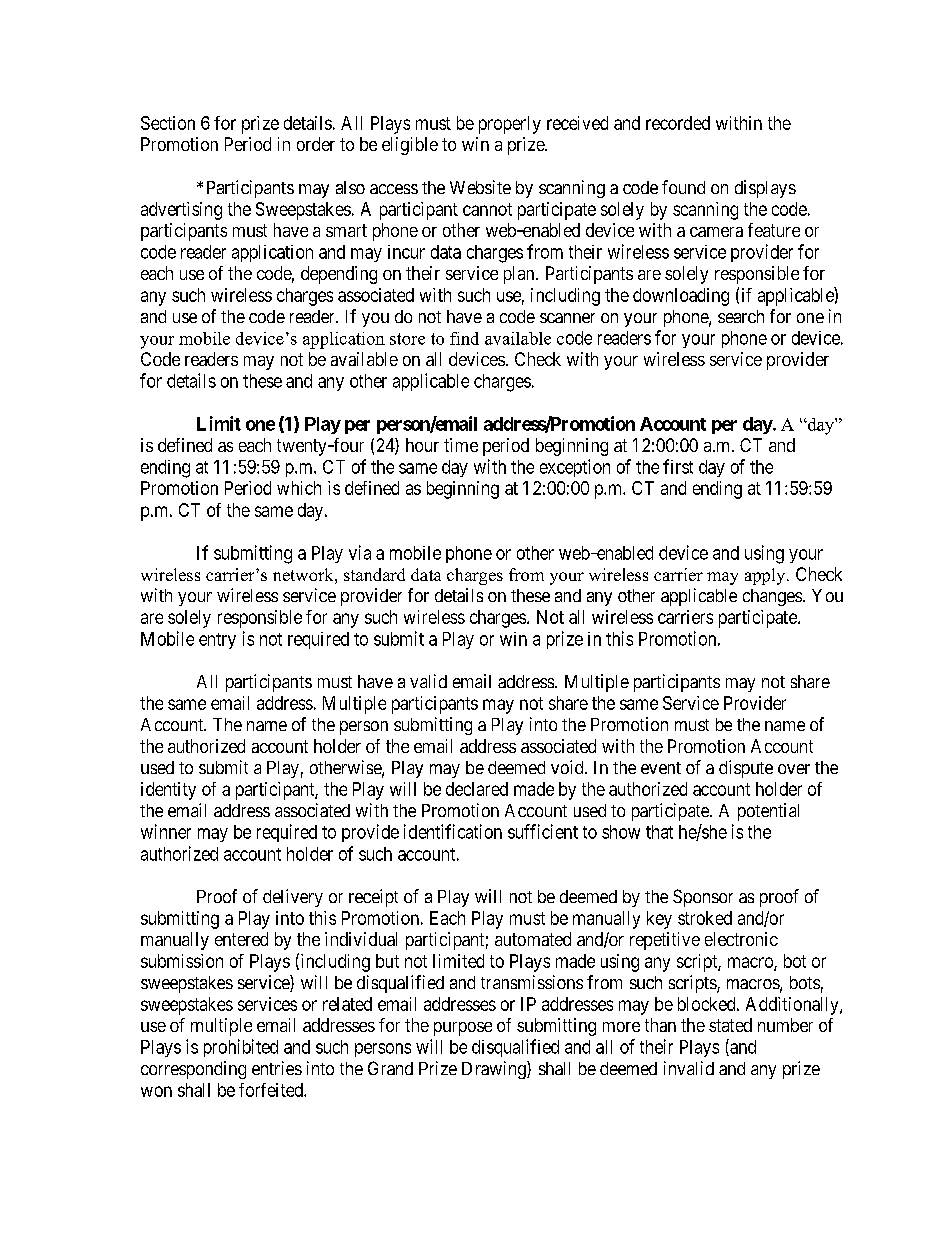  I want to click on Section, so click(168, 123).
